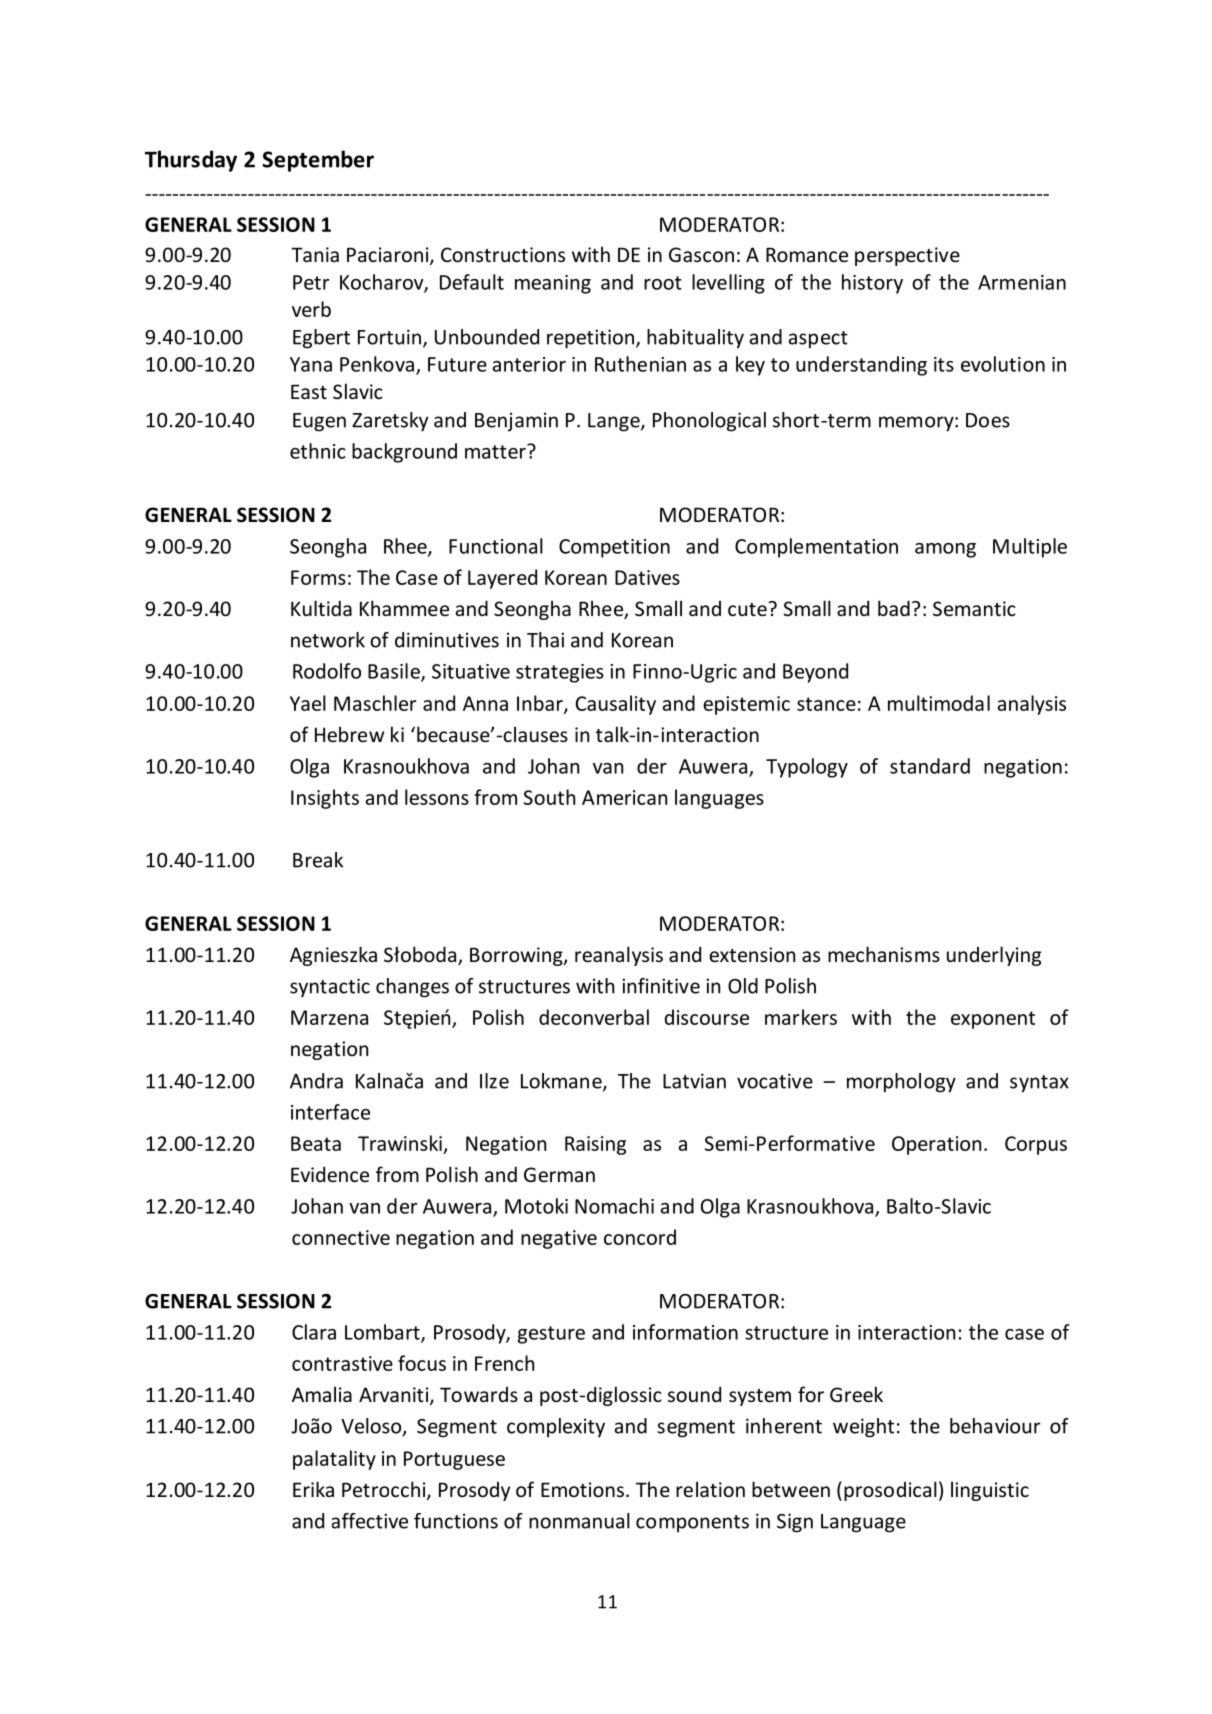 The height and width of the screenshot is (1714, 1212). What do you see at coordinates (990, 1491) in the screenshot?
I see `linguistic` at bounding box center [990, 1491].
